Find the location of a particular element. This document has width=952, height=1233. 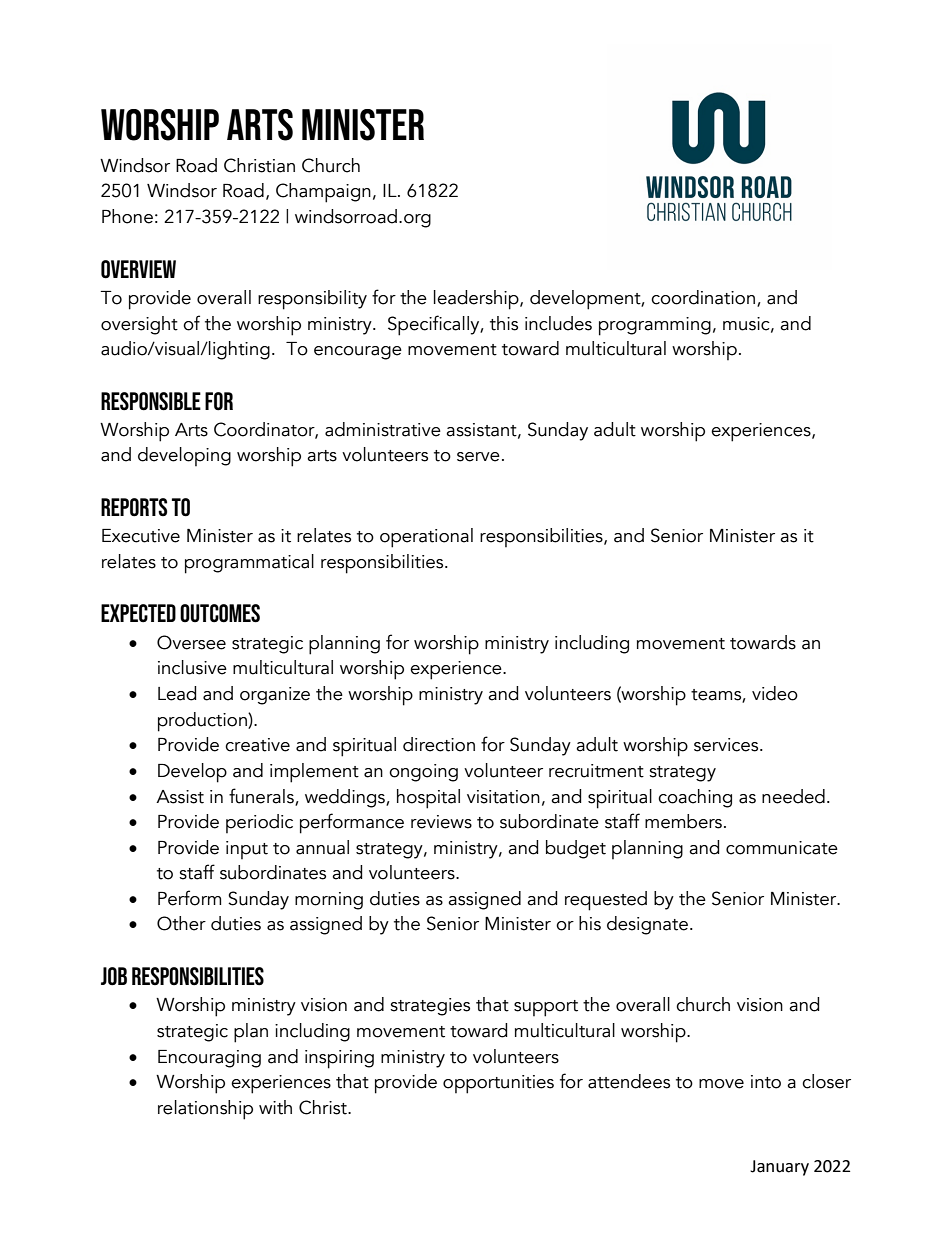

serve is located at coordinates (478, 457).
